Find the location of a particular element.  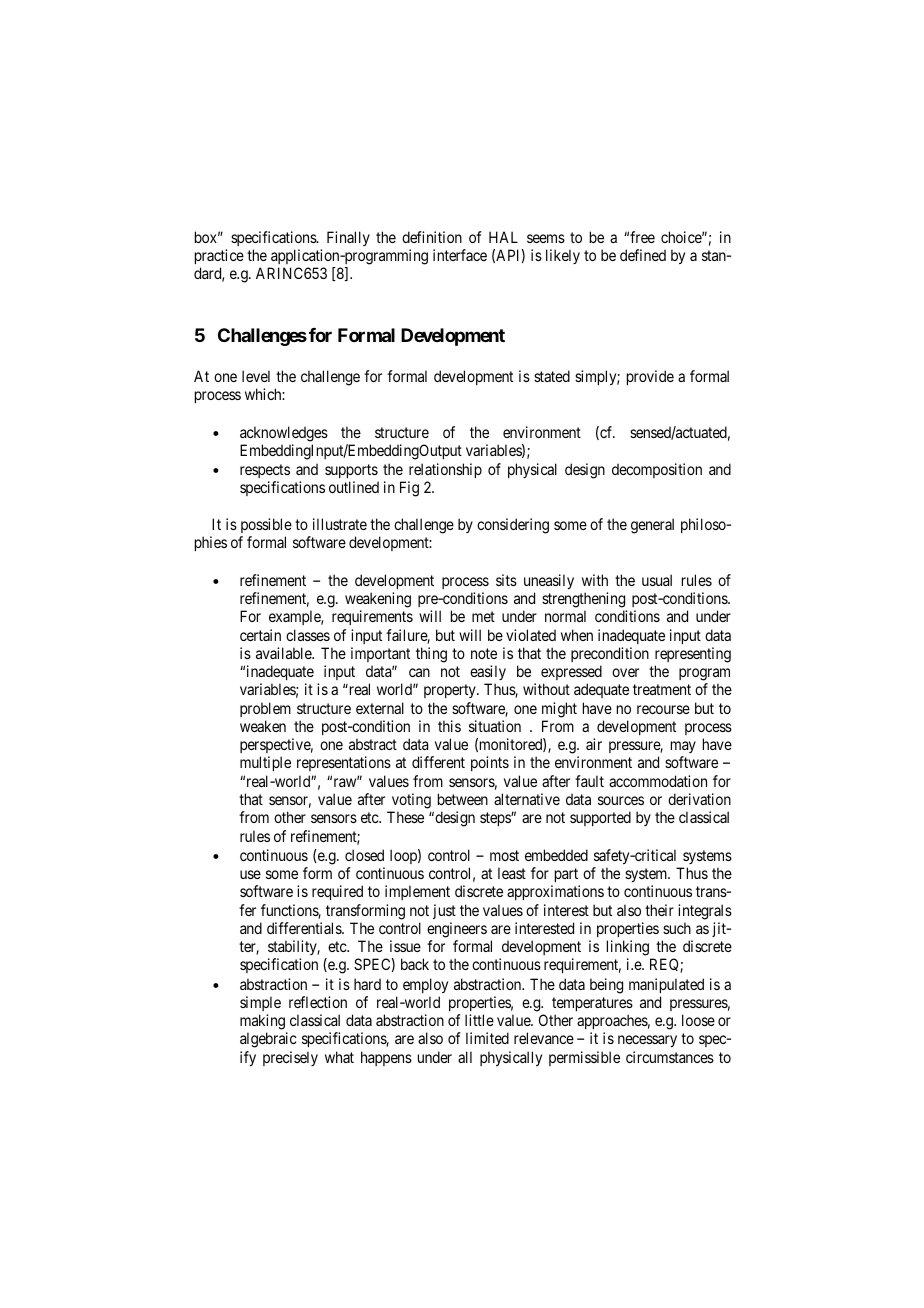

general is located at coordinates (652, 526).
